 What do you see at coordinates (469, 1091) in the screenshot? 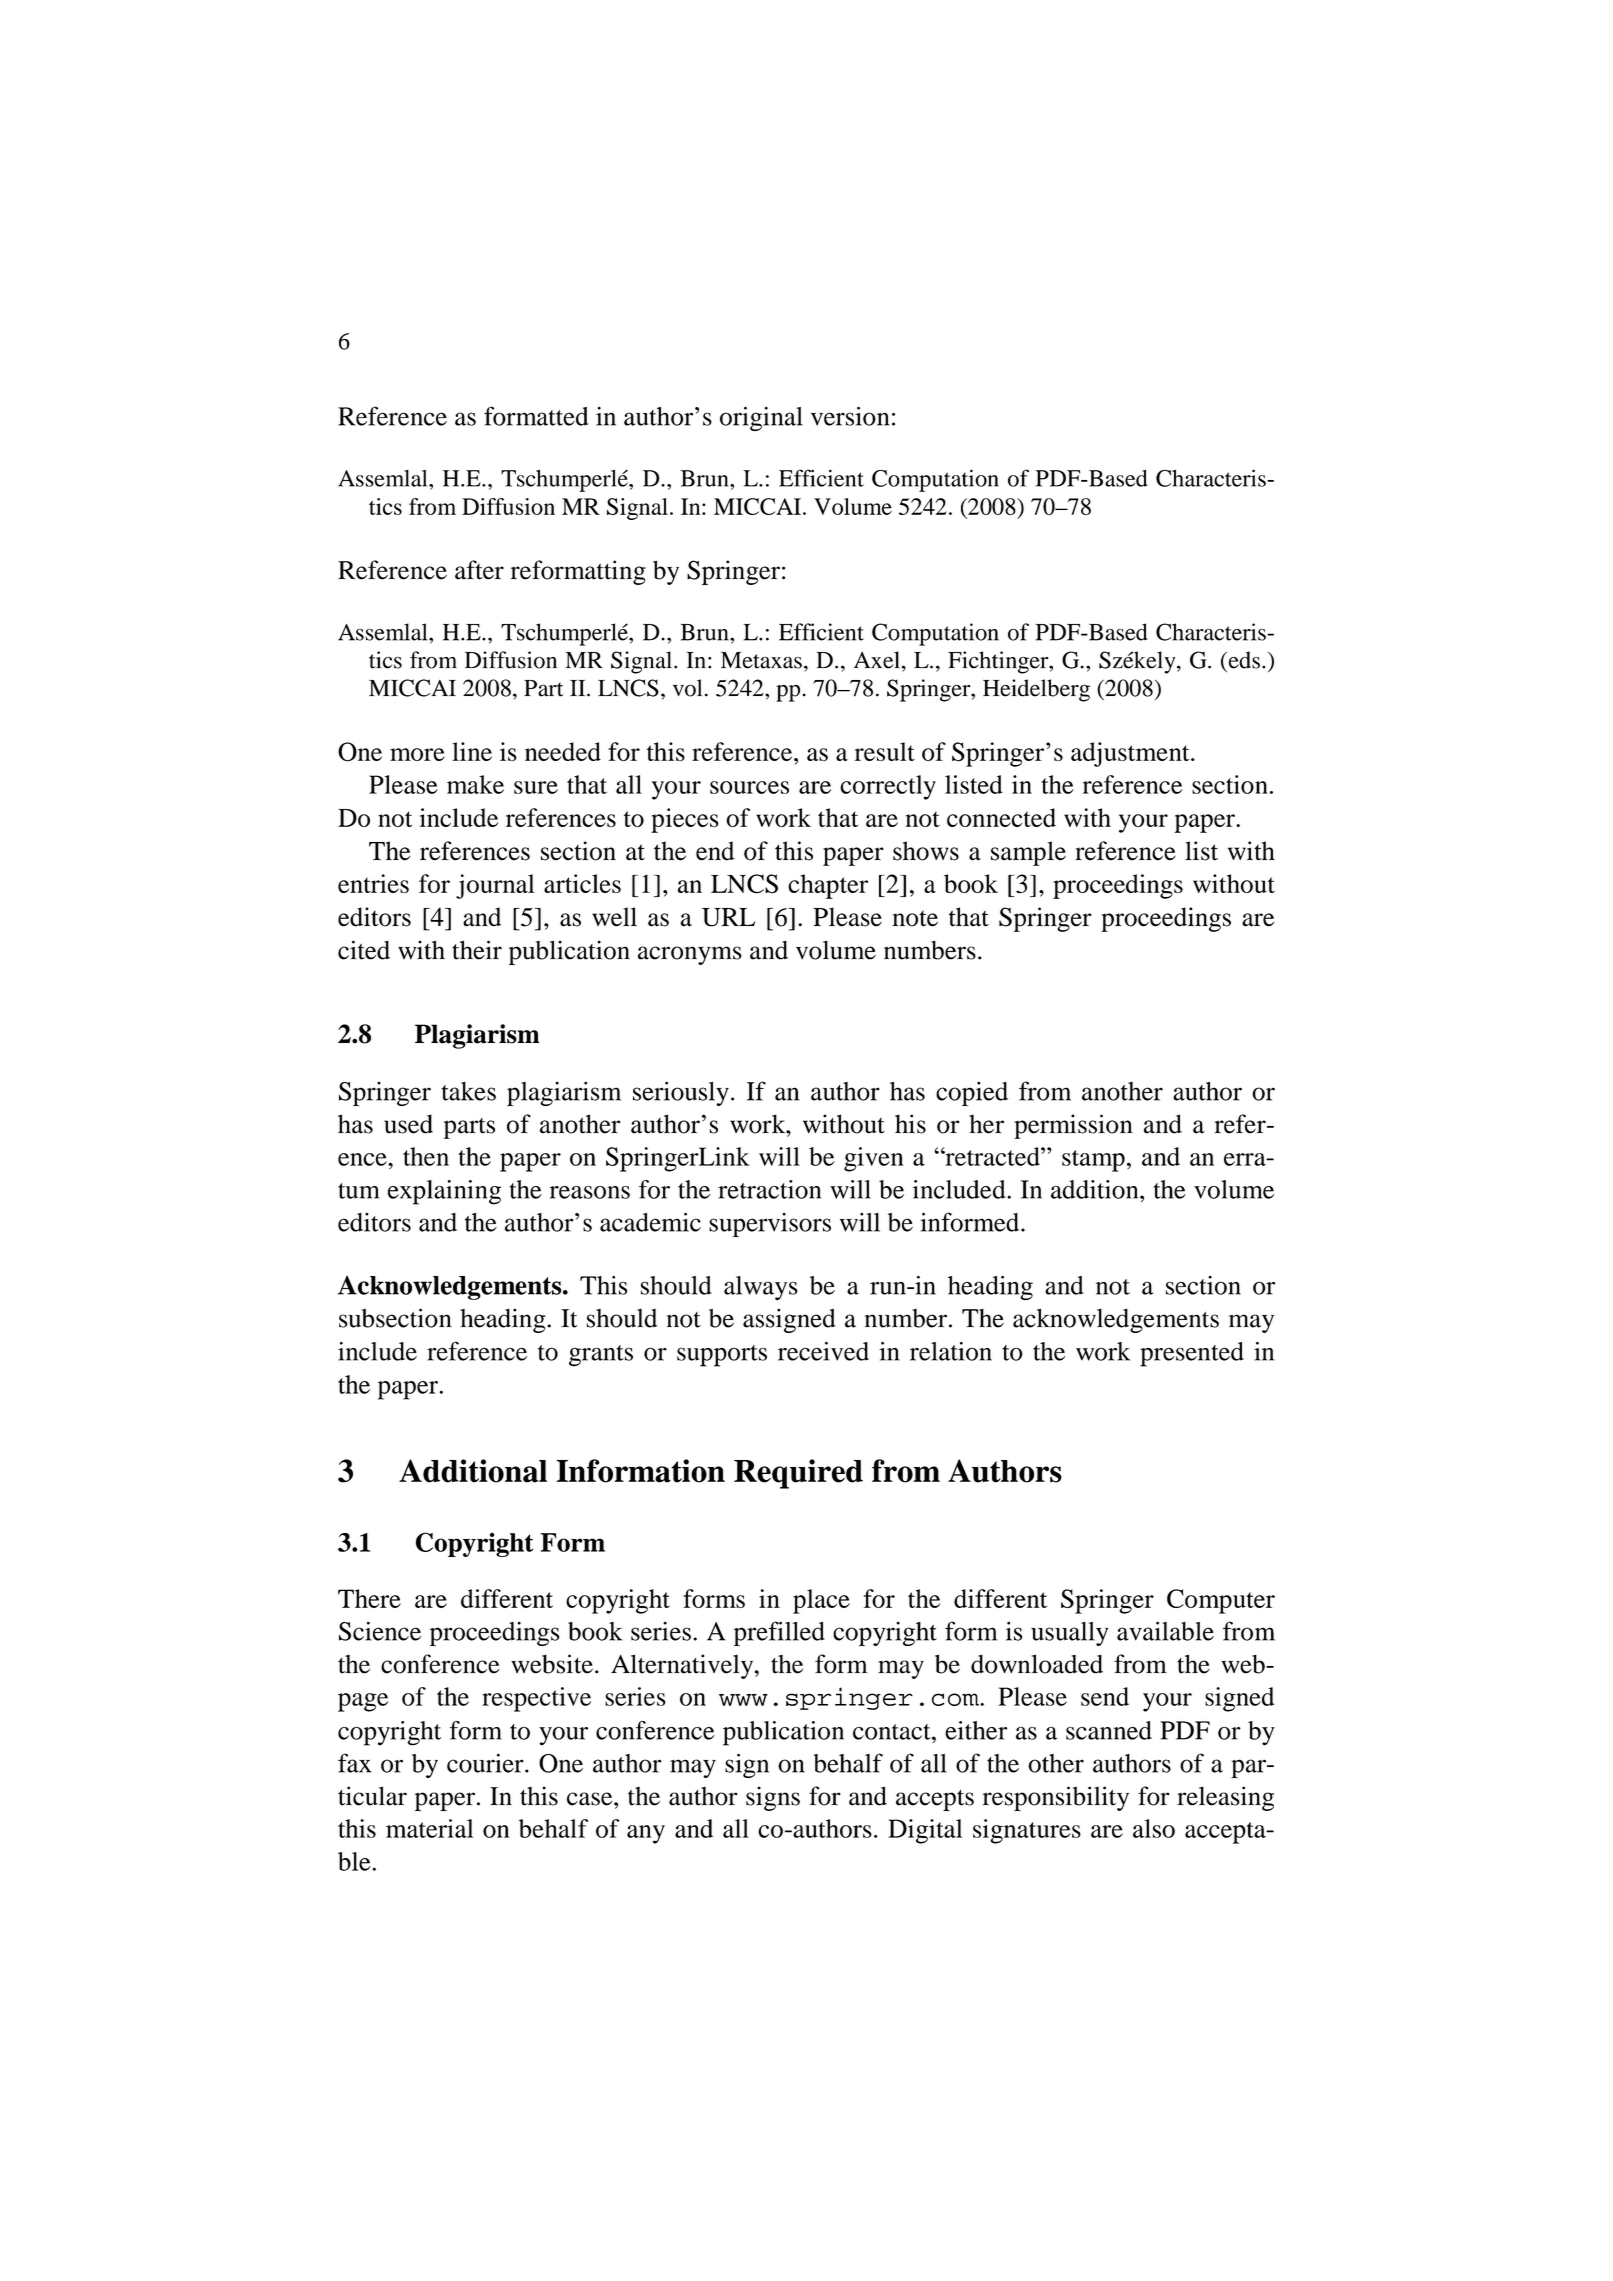
I see `takes` at bounding box center [469, 1091].
